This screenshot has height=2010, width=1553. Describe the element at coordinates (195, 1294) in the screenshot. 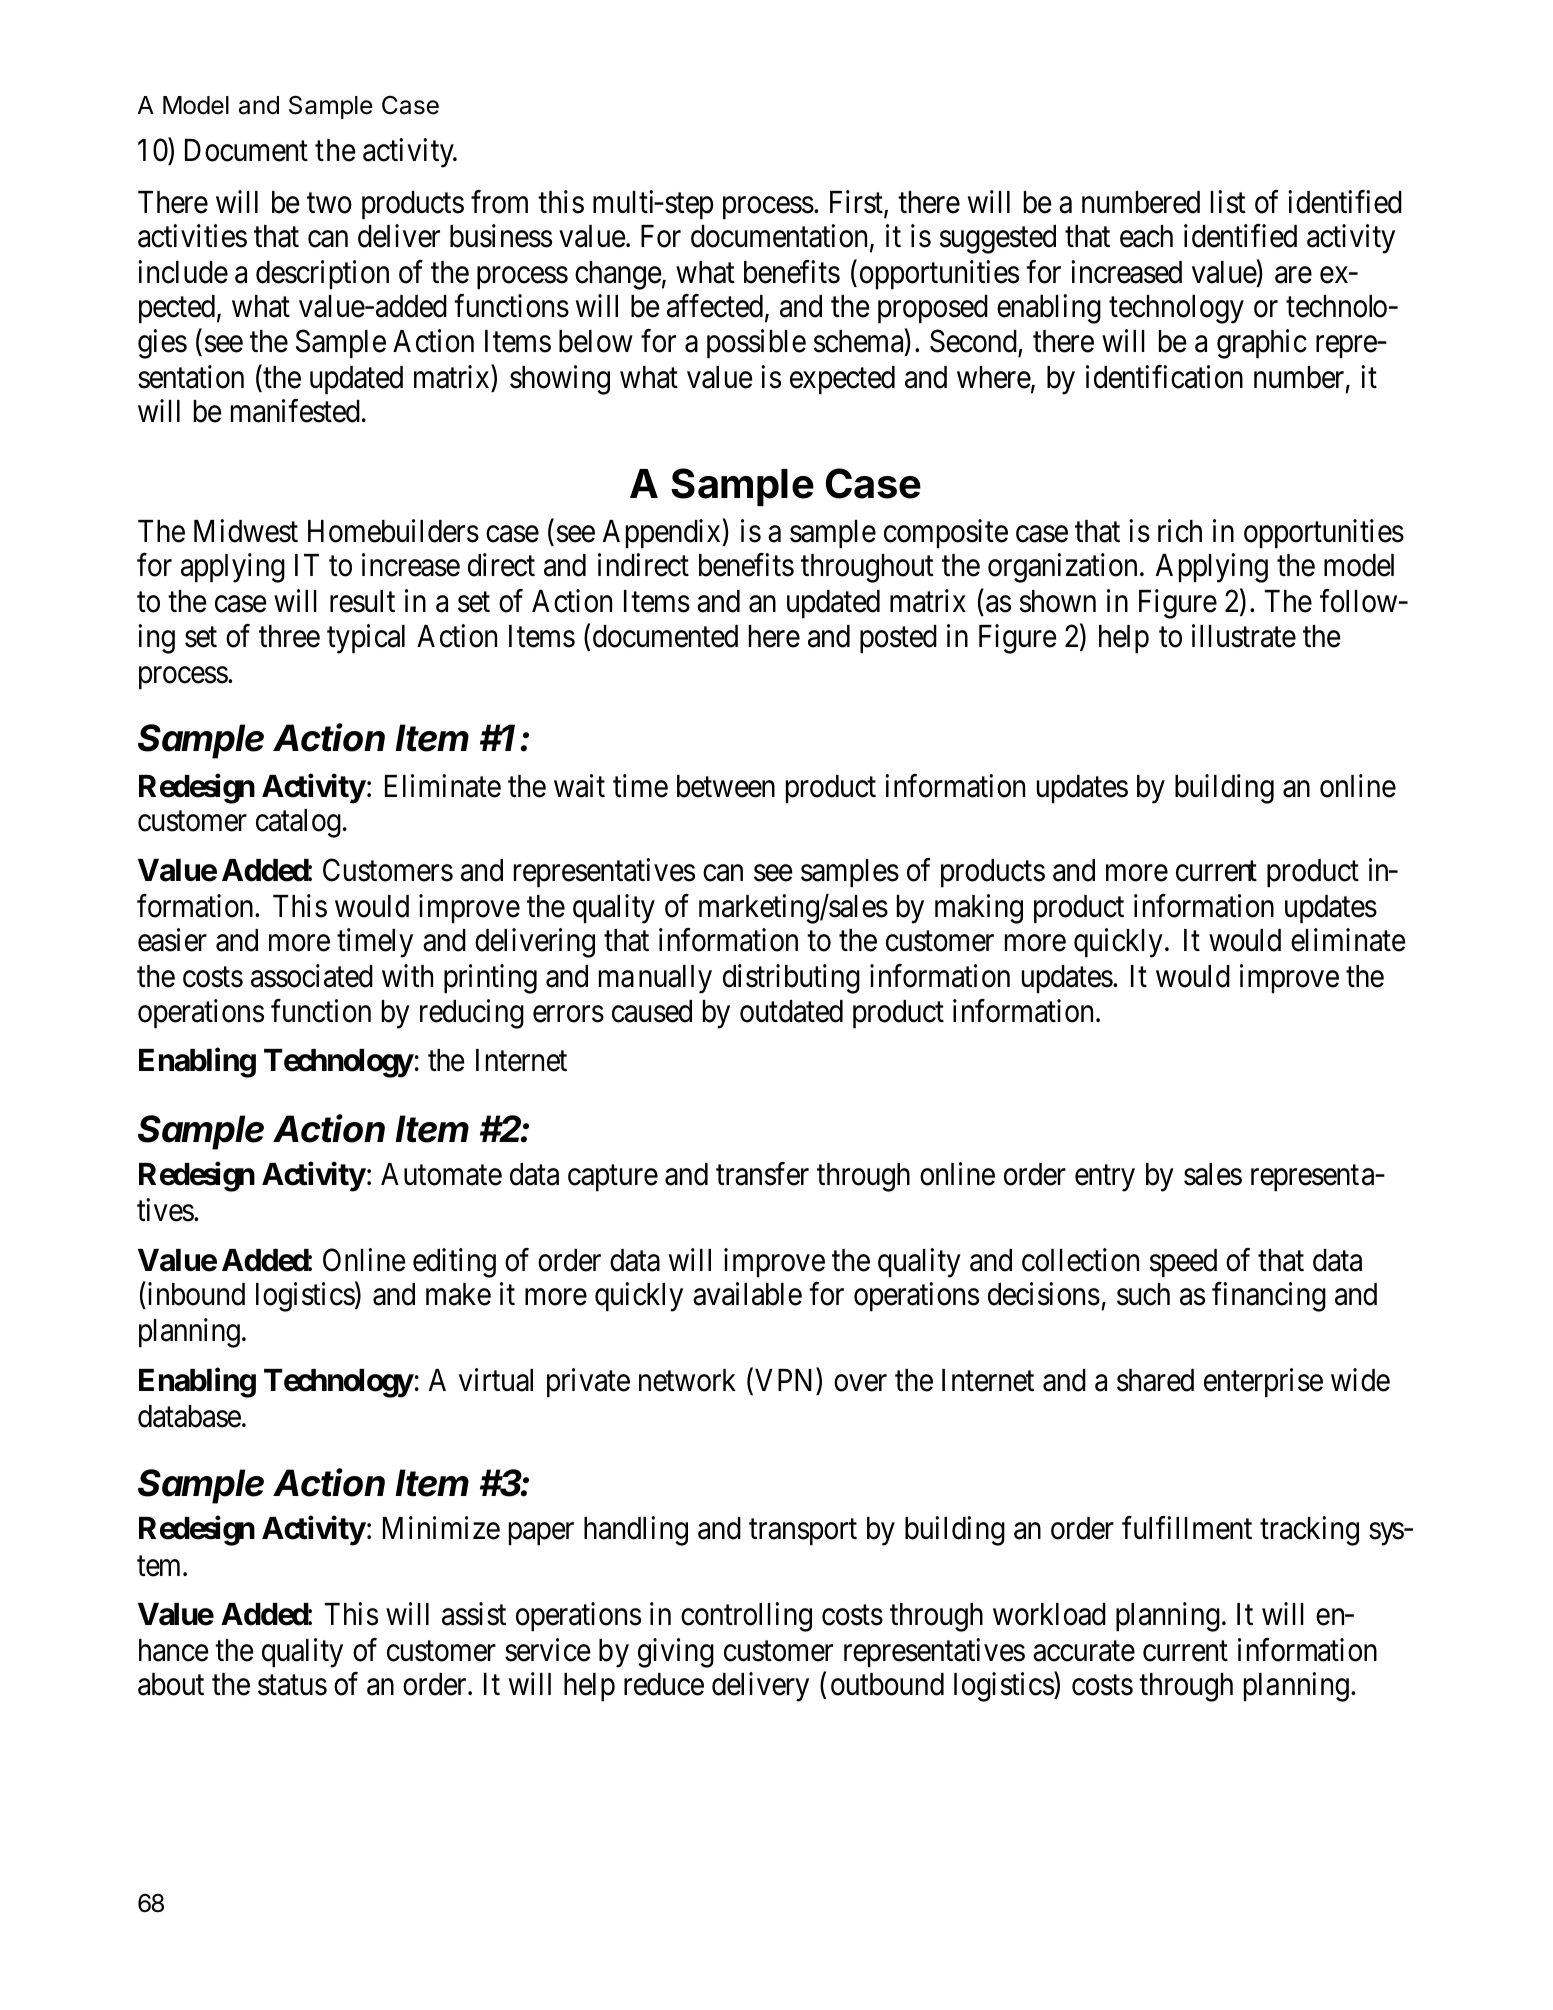

I see `inbound` at that location.
